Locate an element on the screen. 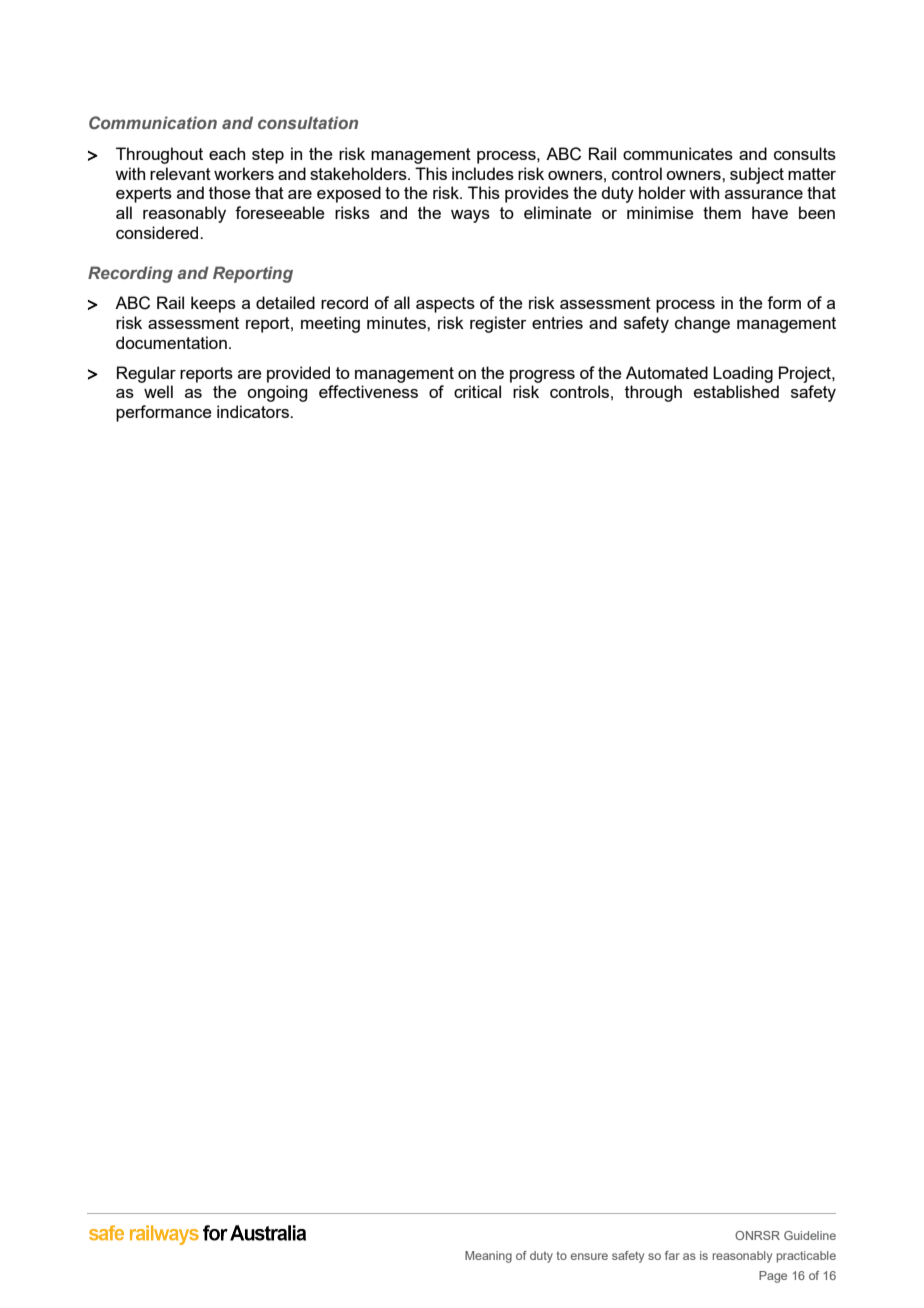 The image size is (924, 1308). includes is located at coordinates (483, 173).
